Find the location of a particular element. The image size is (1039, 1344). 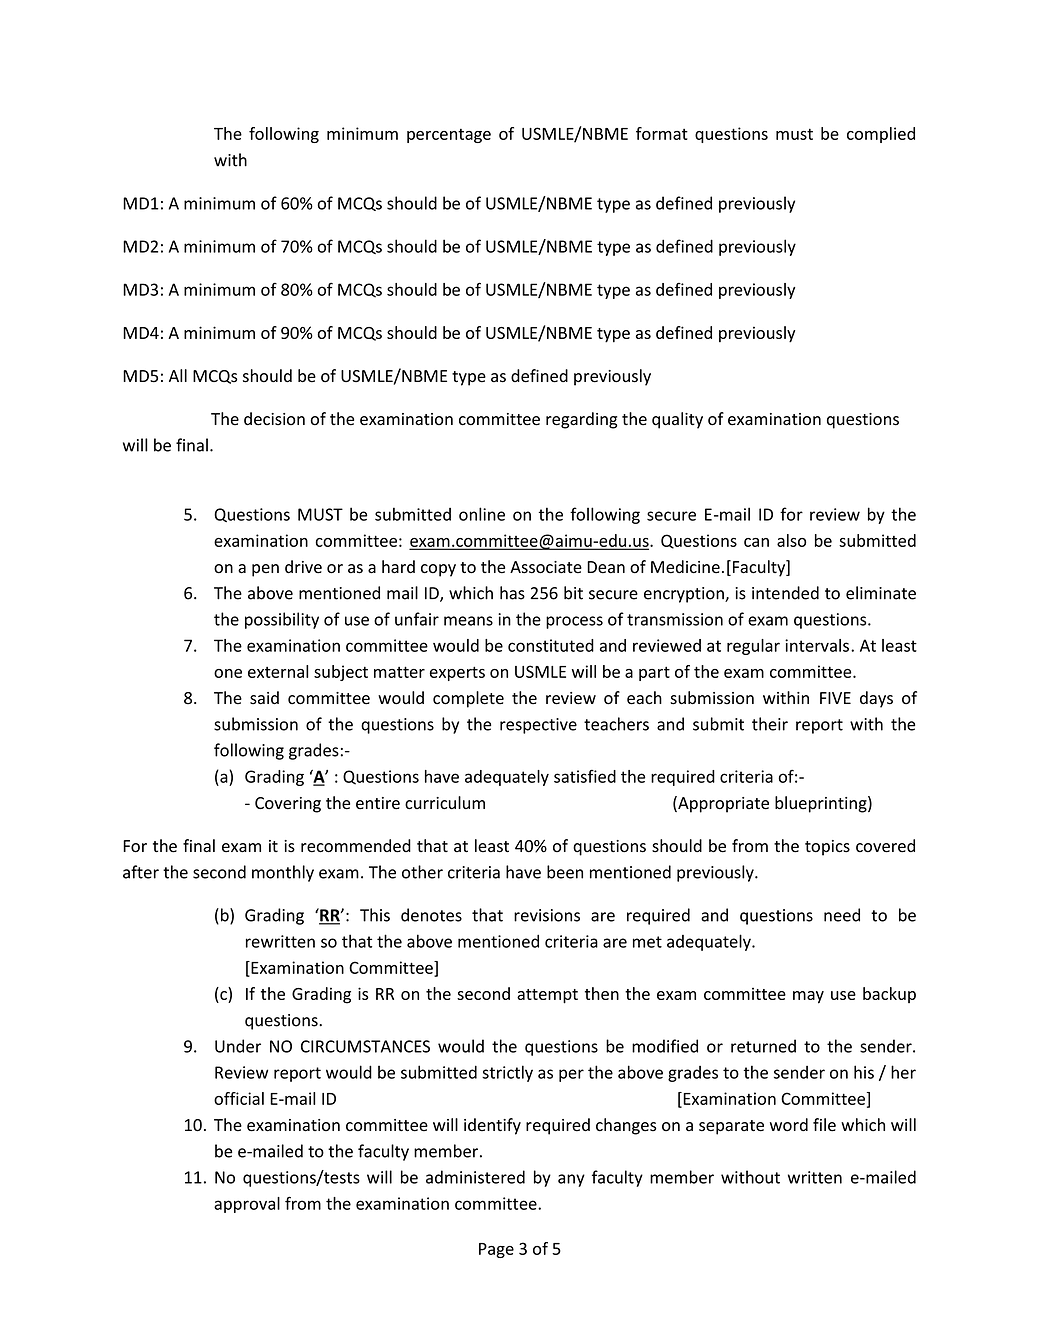

topics is located at coordinates (827, 848).
